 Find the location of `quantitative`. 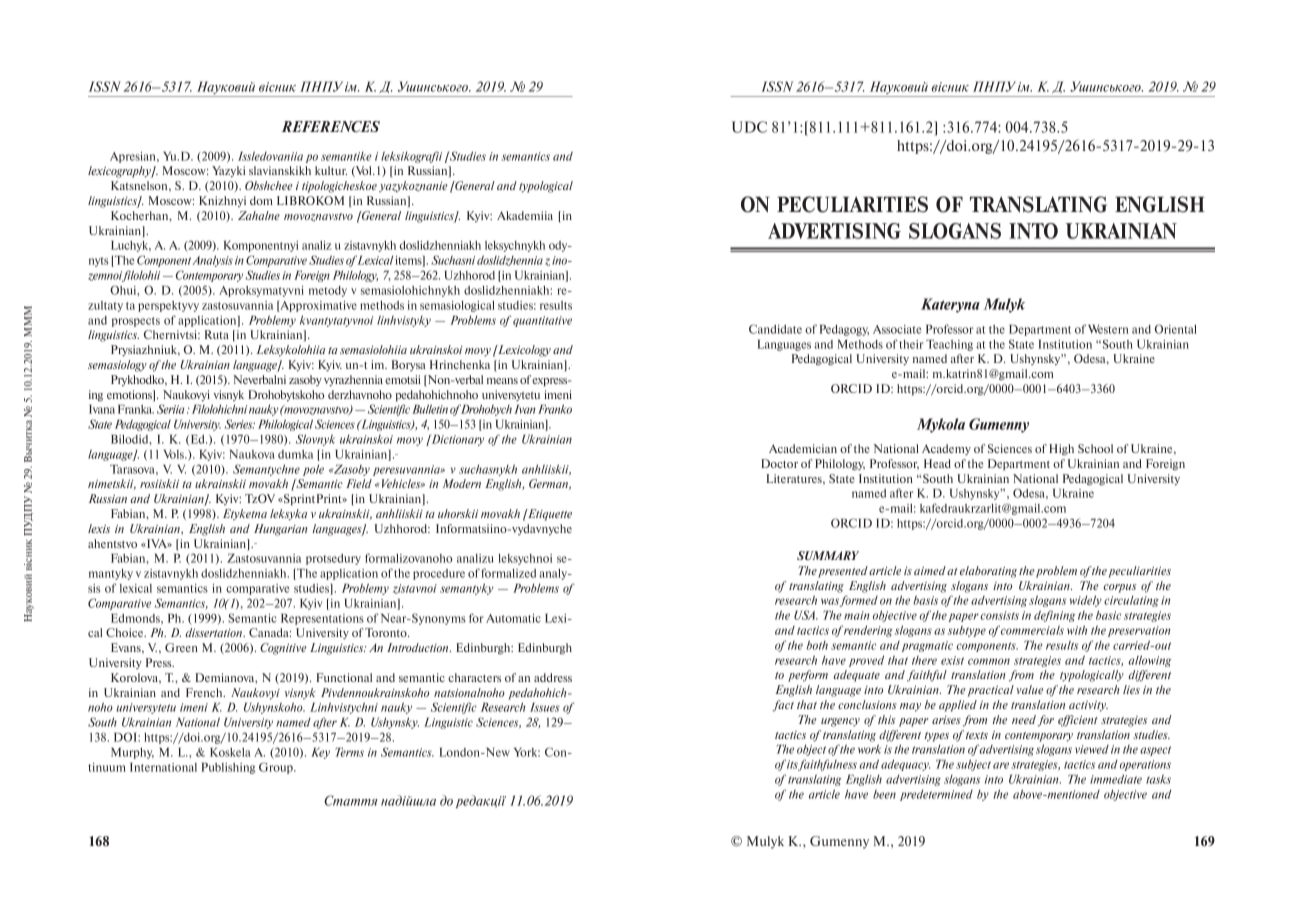

quantitative is located at coordinates (542, 321).
